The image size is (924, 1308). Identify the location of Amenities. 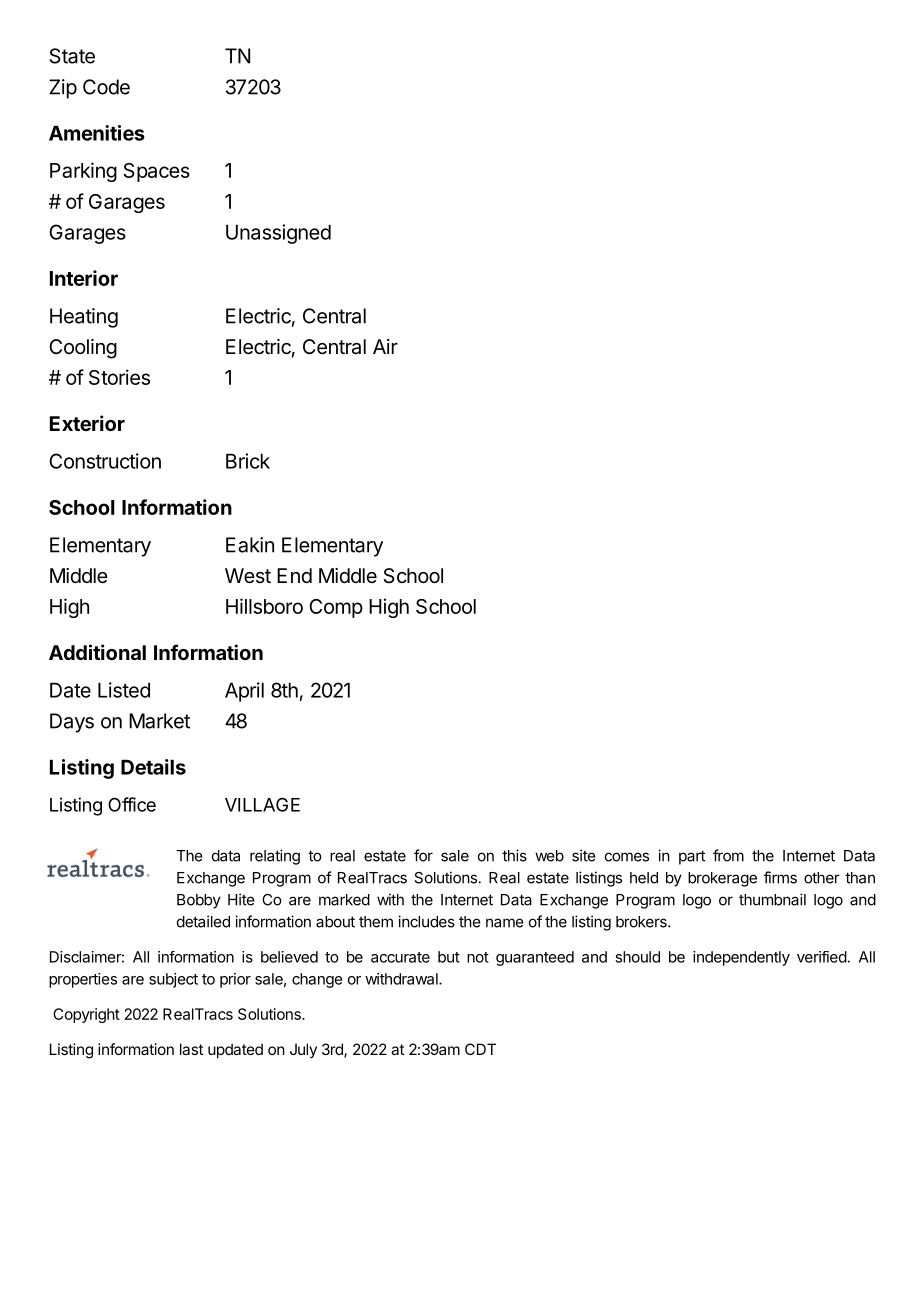
(97, 133).
